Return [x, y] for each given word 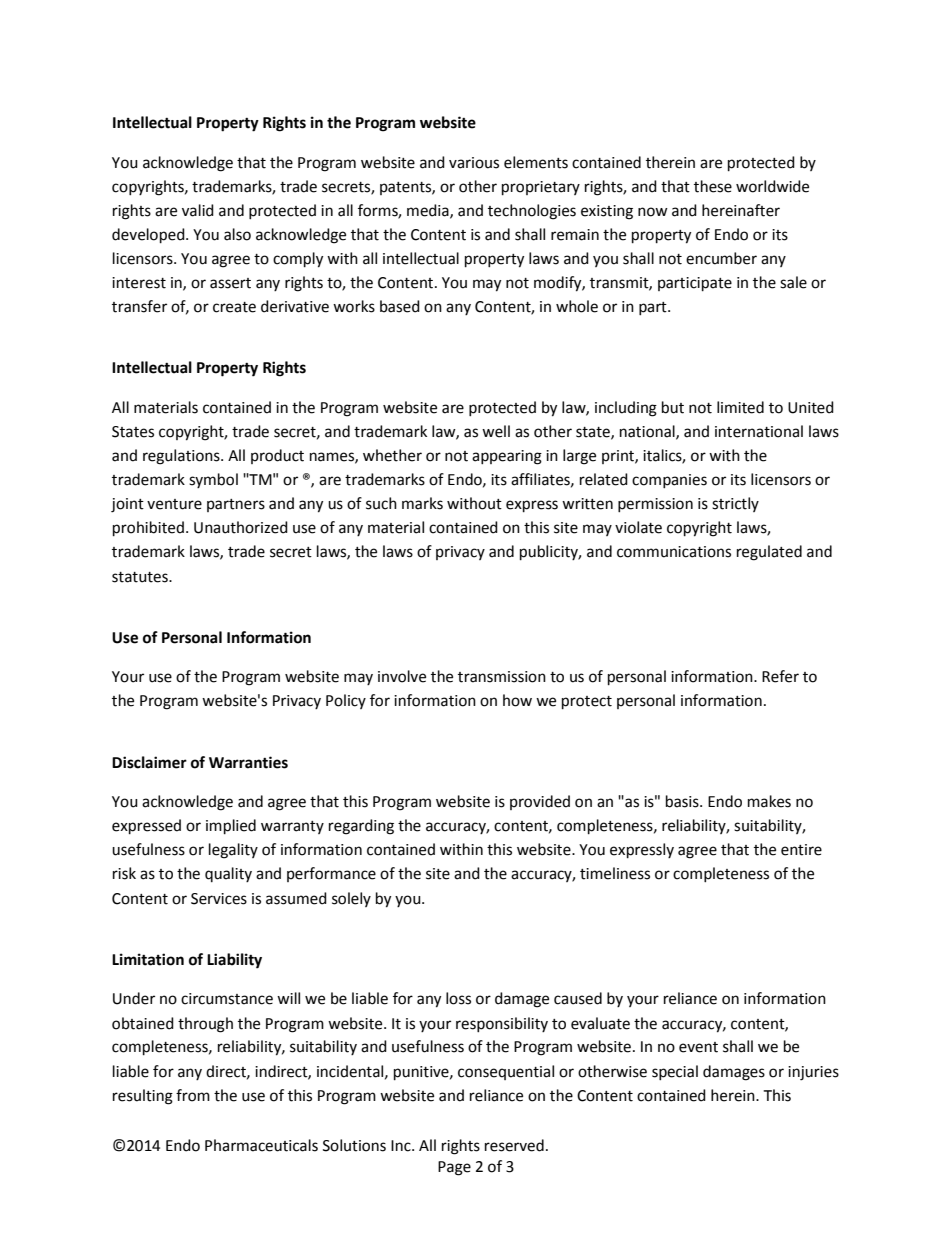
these [713, 186]
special [675, 1072]
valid [198, 210]
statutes [141, 577]
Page [454, 1168]
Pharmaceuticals [261, 1145]
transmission [502, 677]
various [474, 163]
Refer [780, 676]
